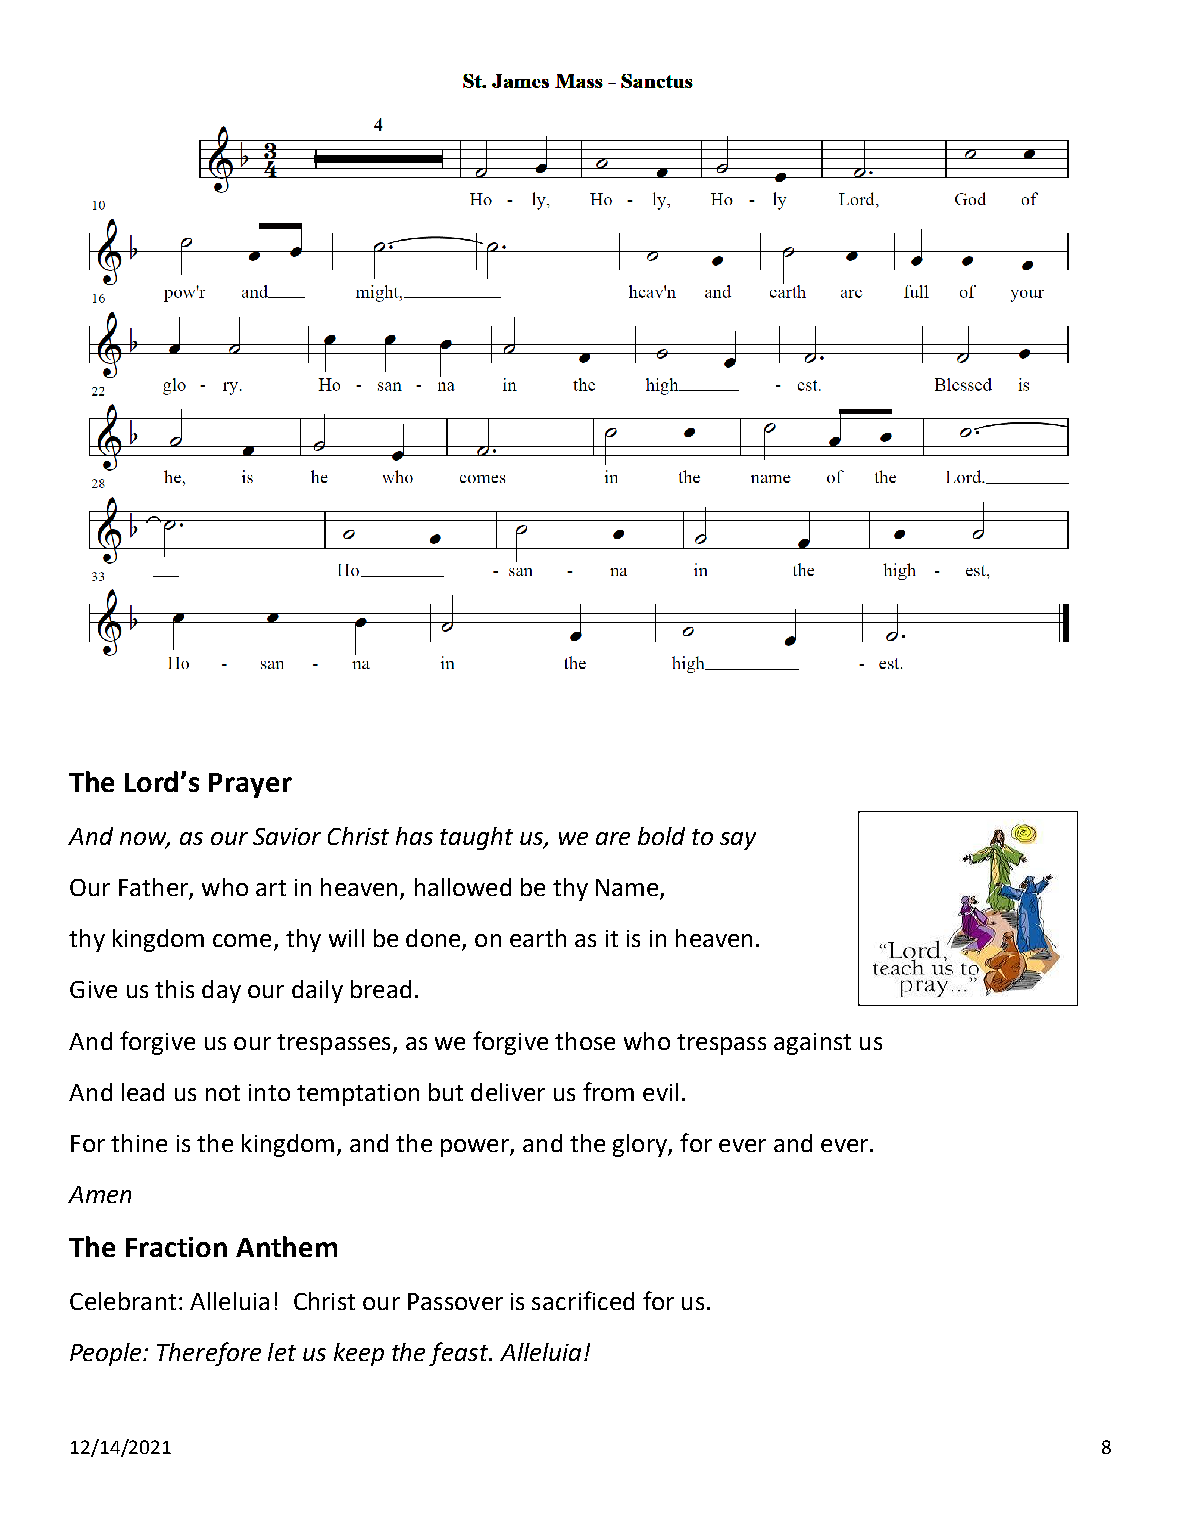  Describe the element at coordinates (460, 1354) in the screenshot. I see `feast` at that location.
